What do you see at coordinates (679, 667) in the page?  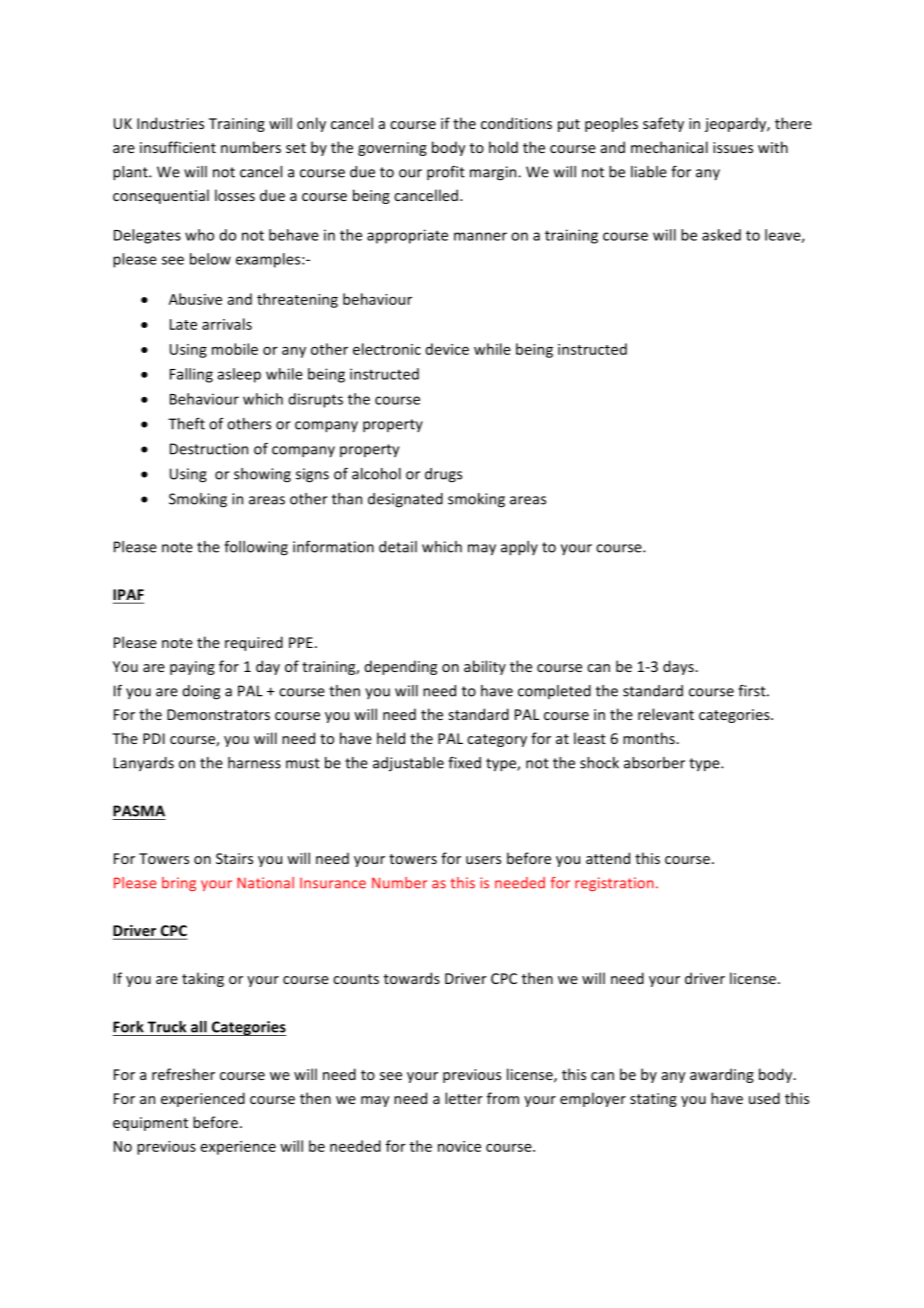 I see `days` at bounding box center [679, 667].
